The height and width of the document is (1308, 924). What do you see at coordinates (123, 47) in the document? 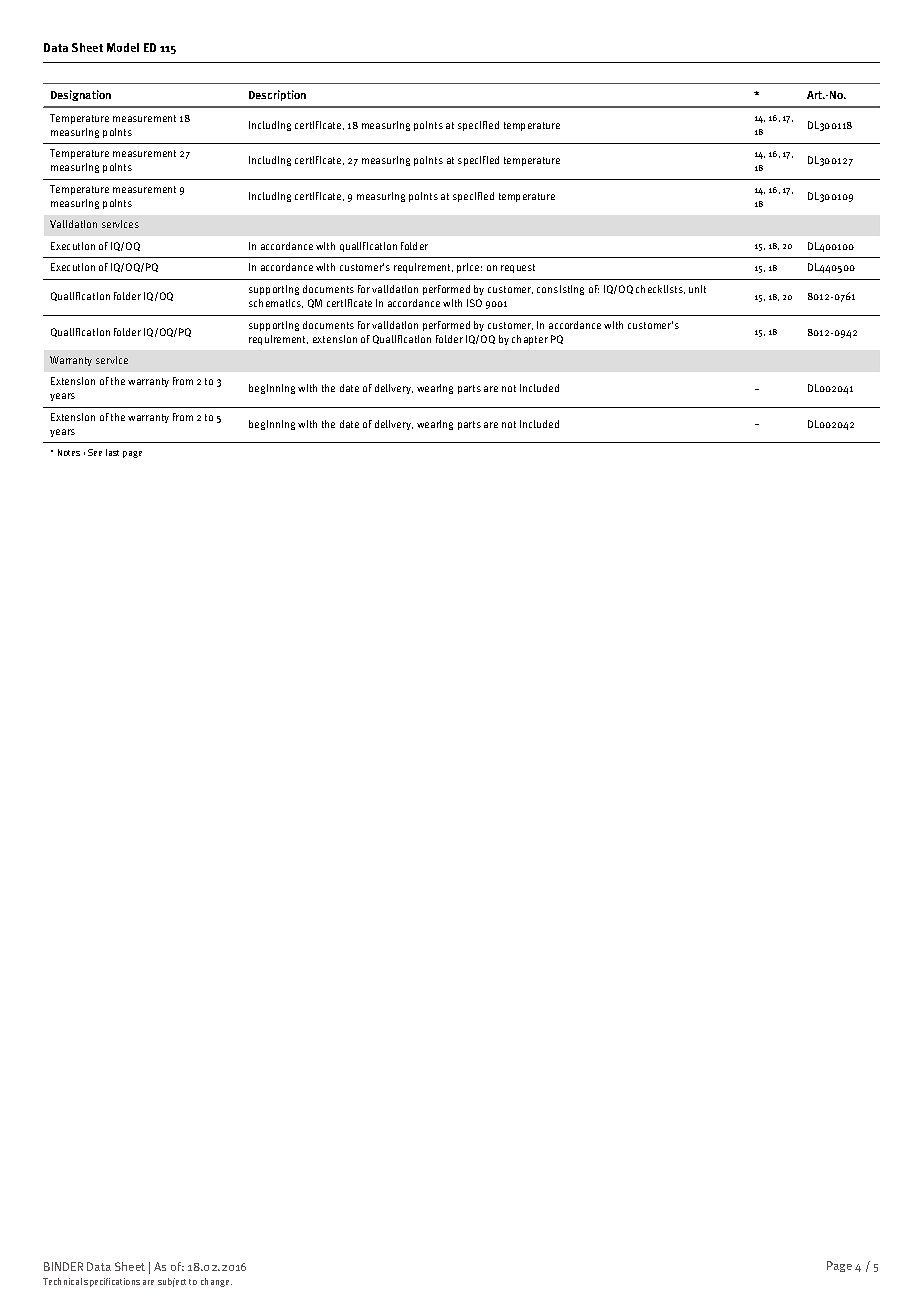
I see `Model` at bounding box center [123, 47].
